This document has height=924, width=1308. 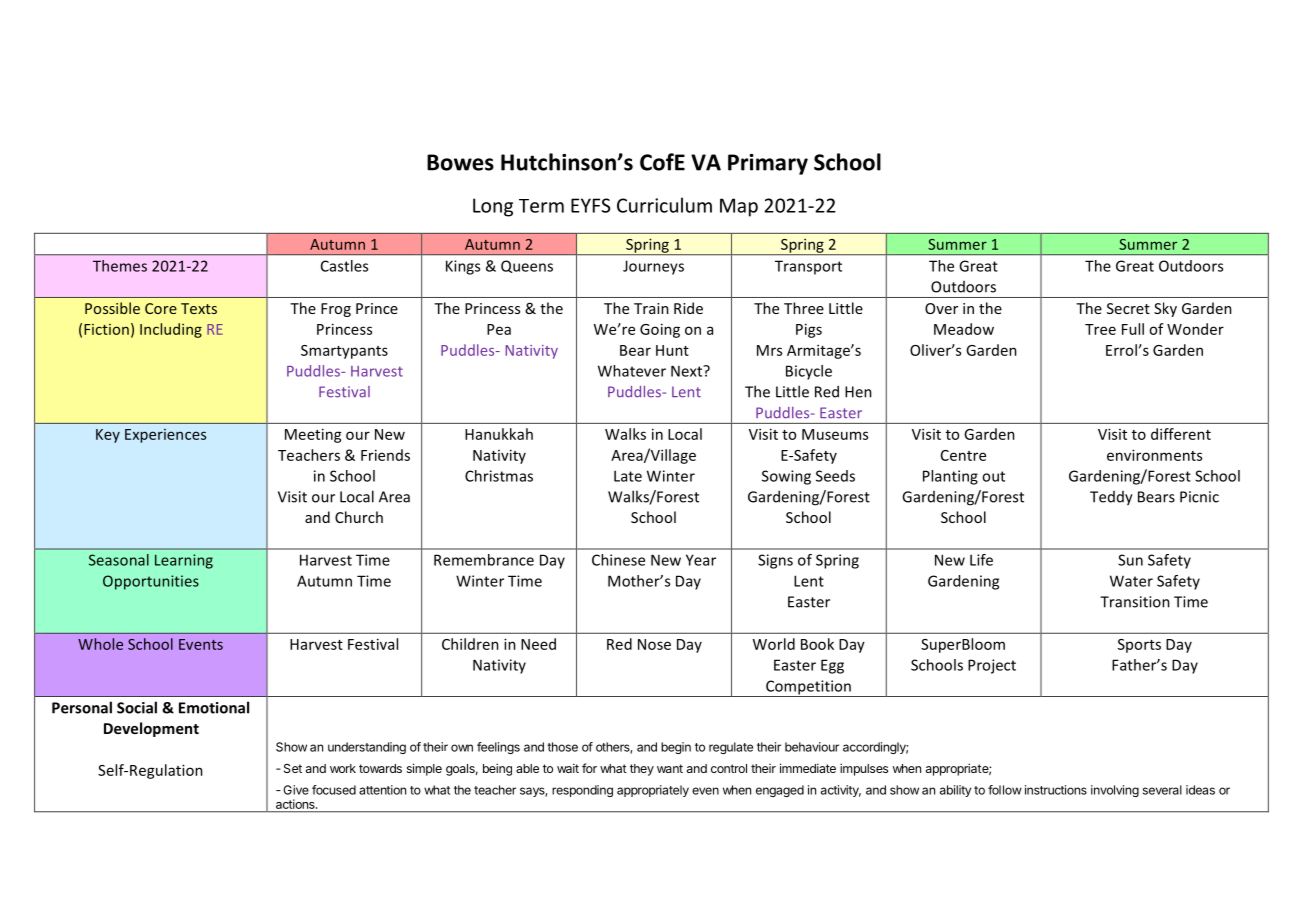 What do you see at coordinates (171, 330) in the document?
I see `Including` at bounding box center [171, 330].
